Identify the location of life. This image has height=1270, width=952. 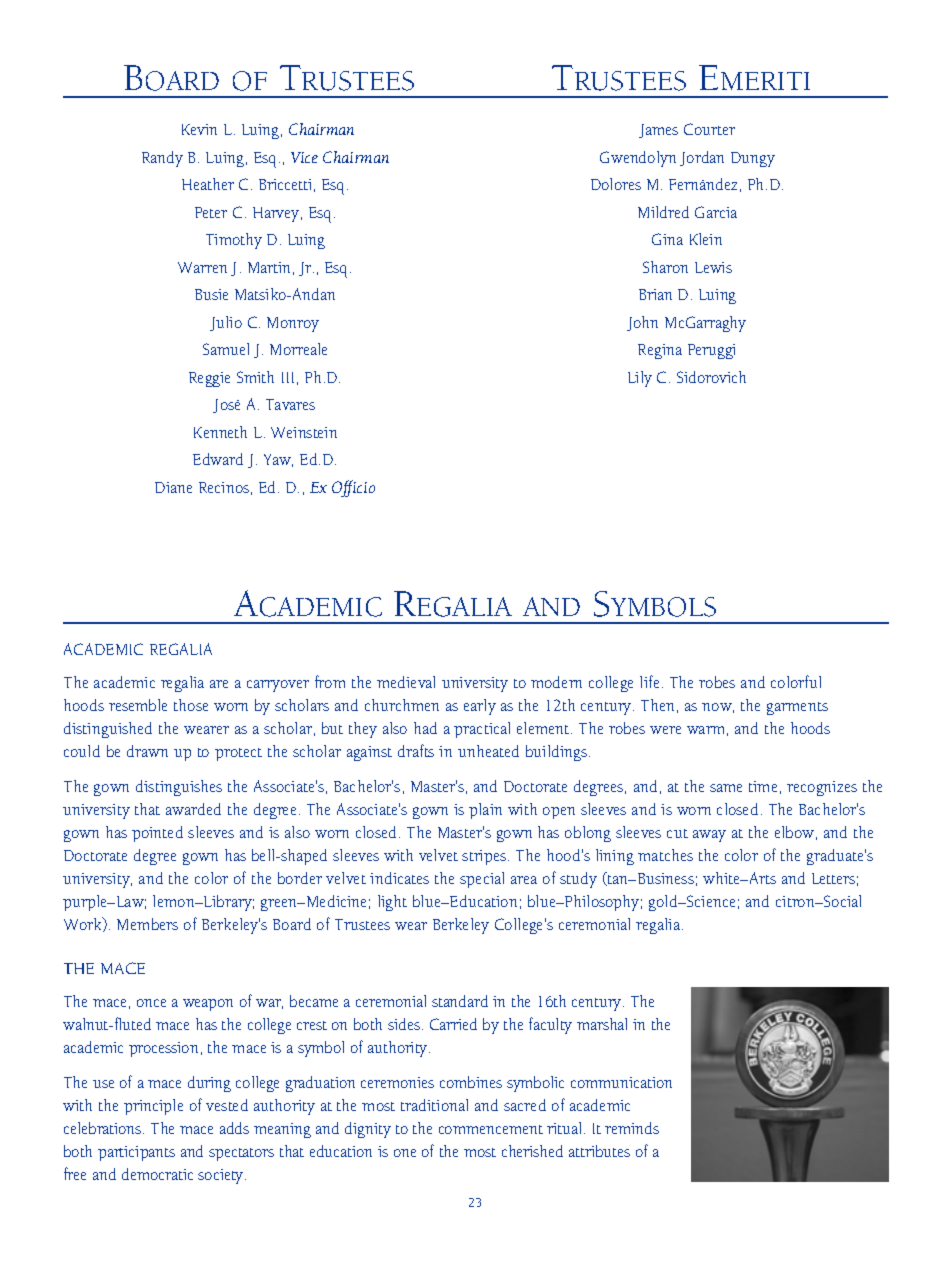
(649, 681).
